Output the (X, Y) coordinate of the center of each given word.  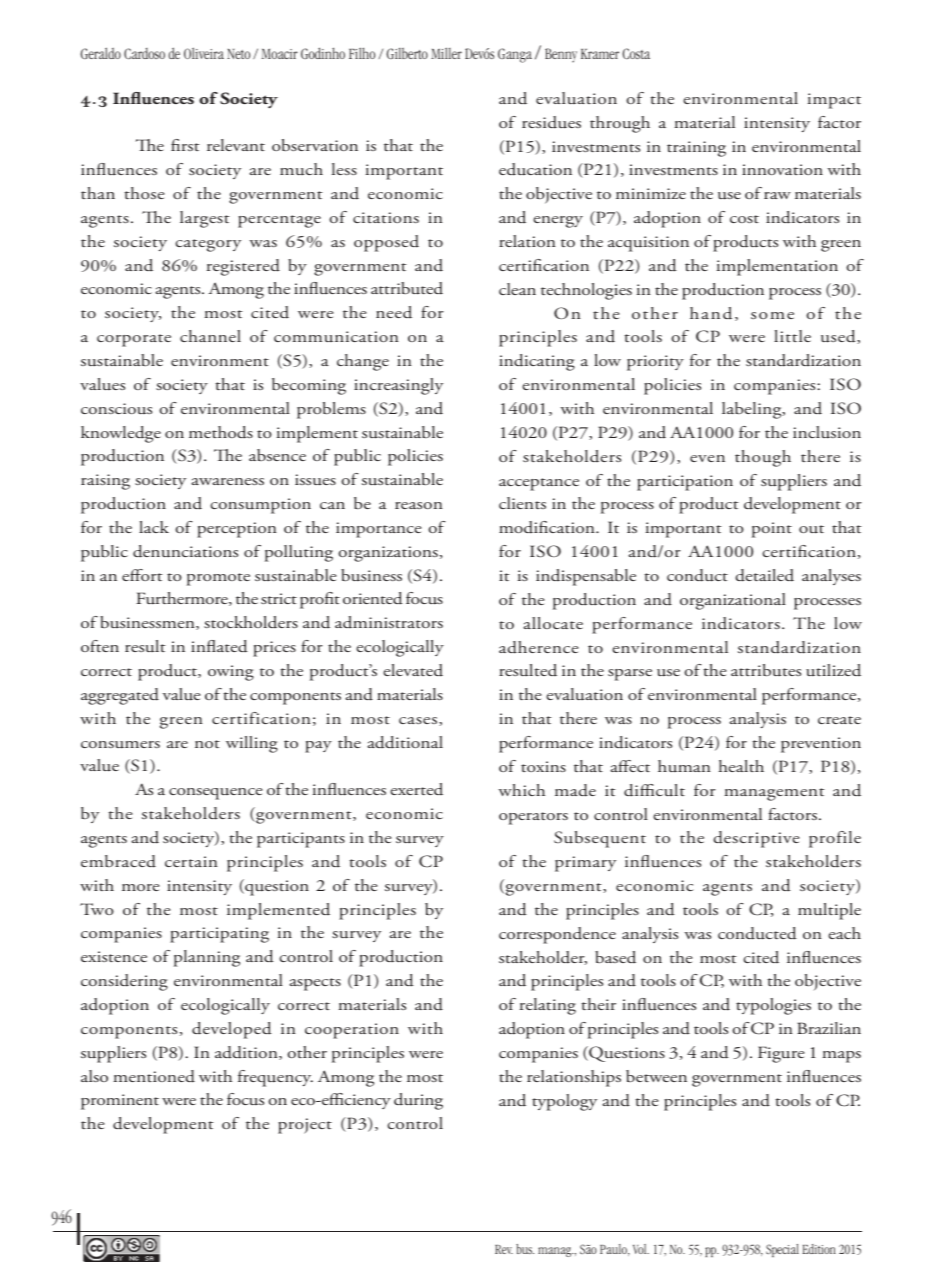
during (418, 1101)
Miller (446, 53)
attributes (766, 670)
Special (782, 1250)
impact (834, 101)
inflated (219, 646)
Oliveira (204, 53)
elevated (413, 670)
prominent (120, 1102)
